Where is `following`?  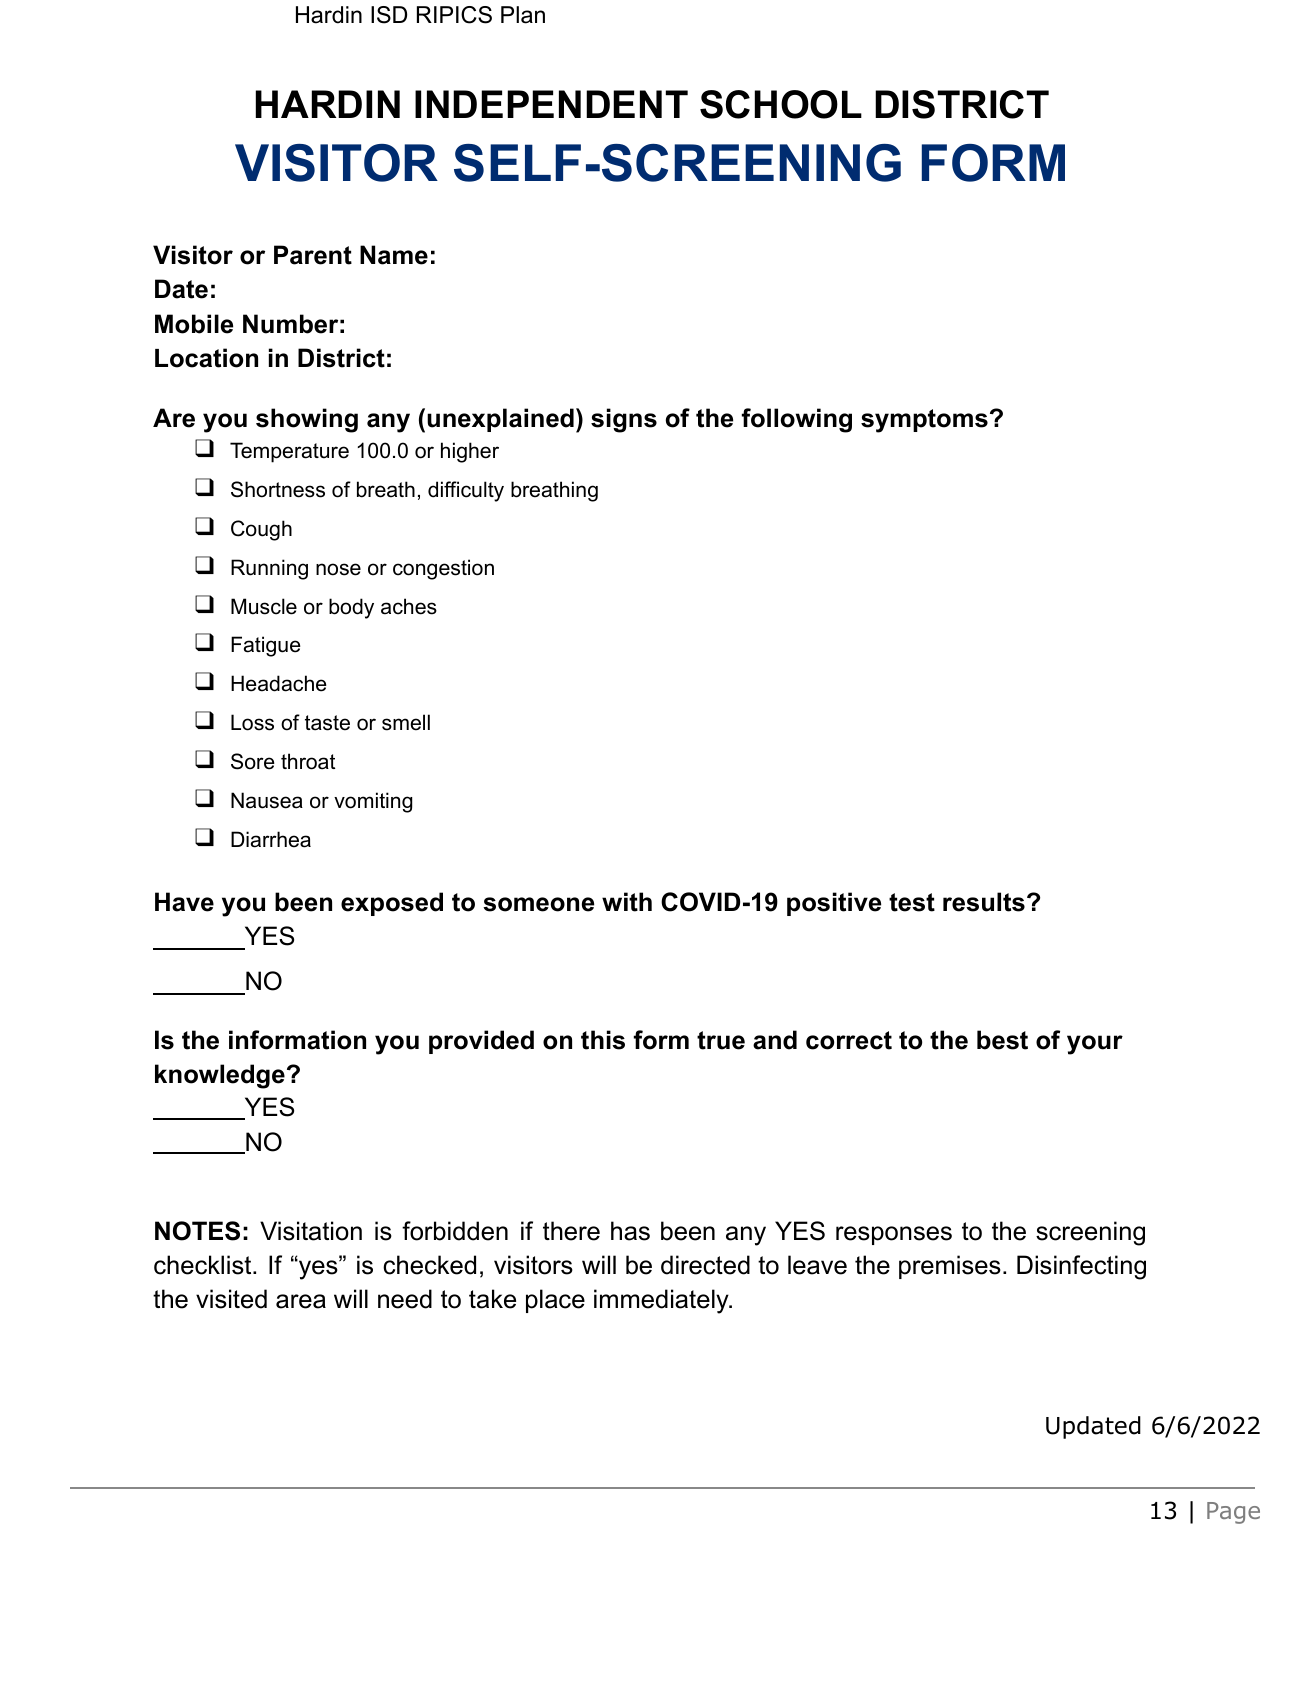 following is located at coordinates (797, 420).
